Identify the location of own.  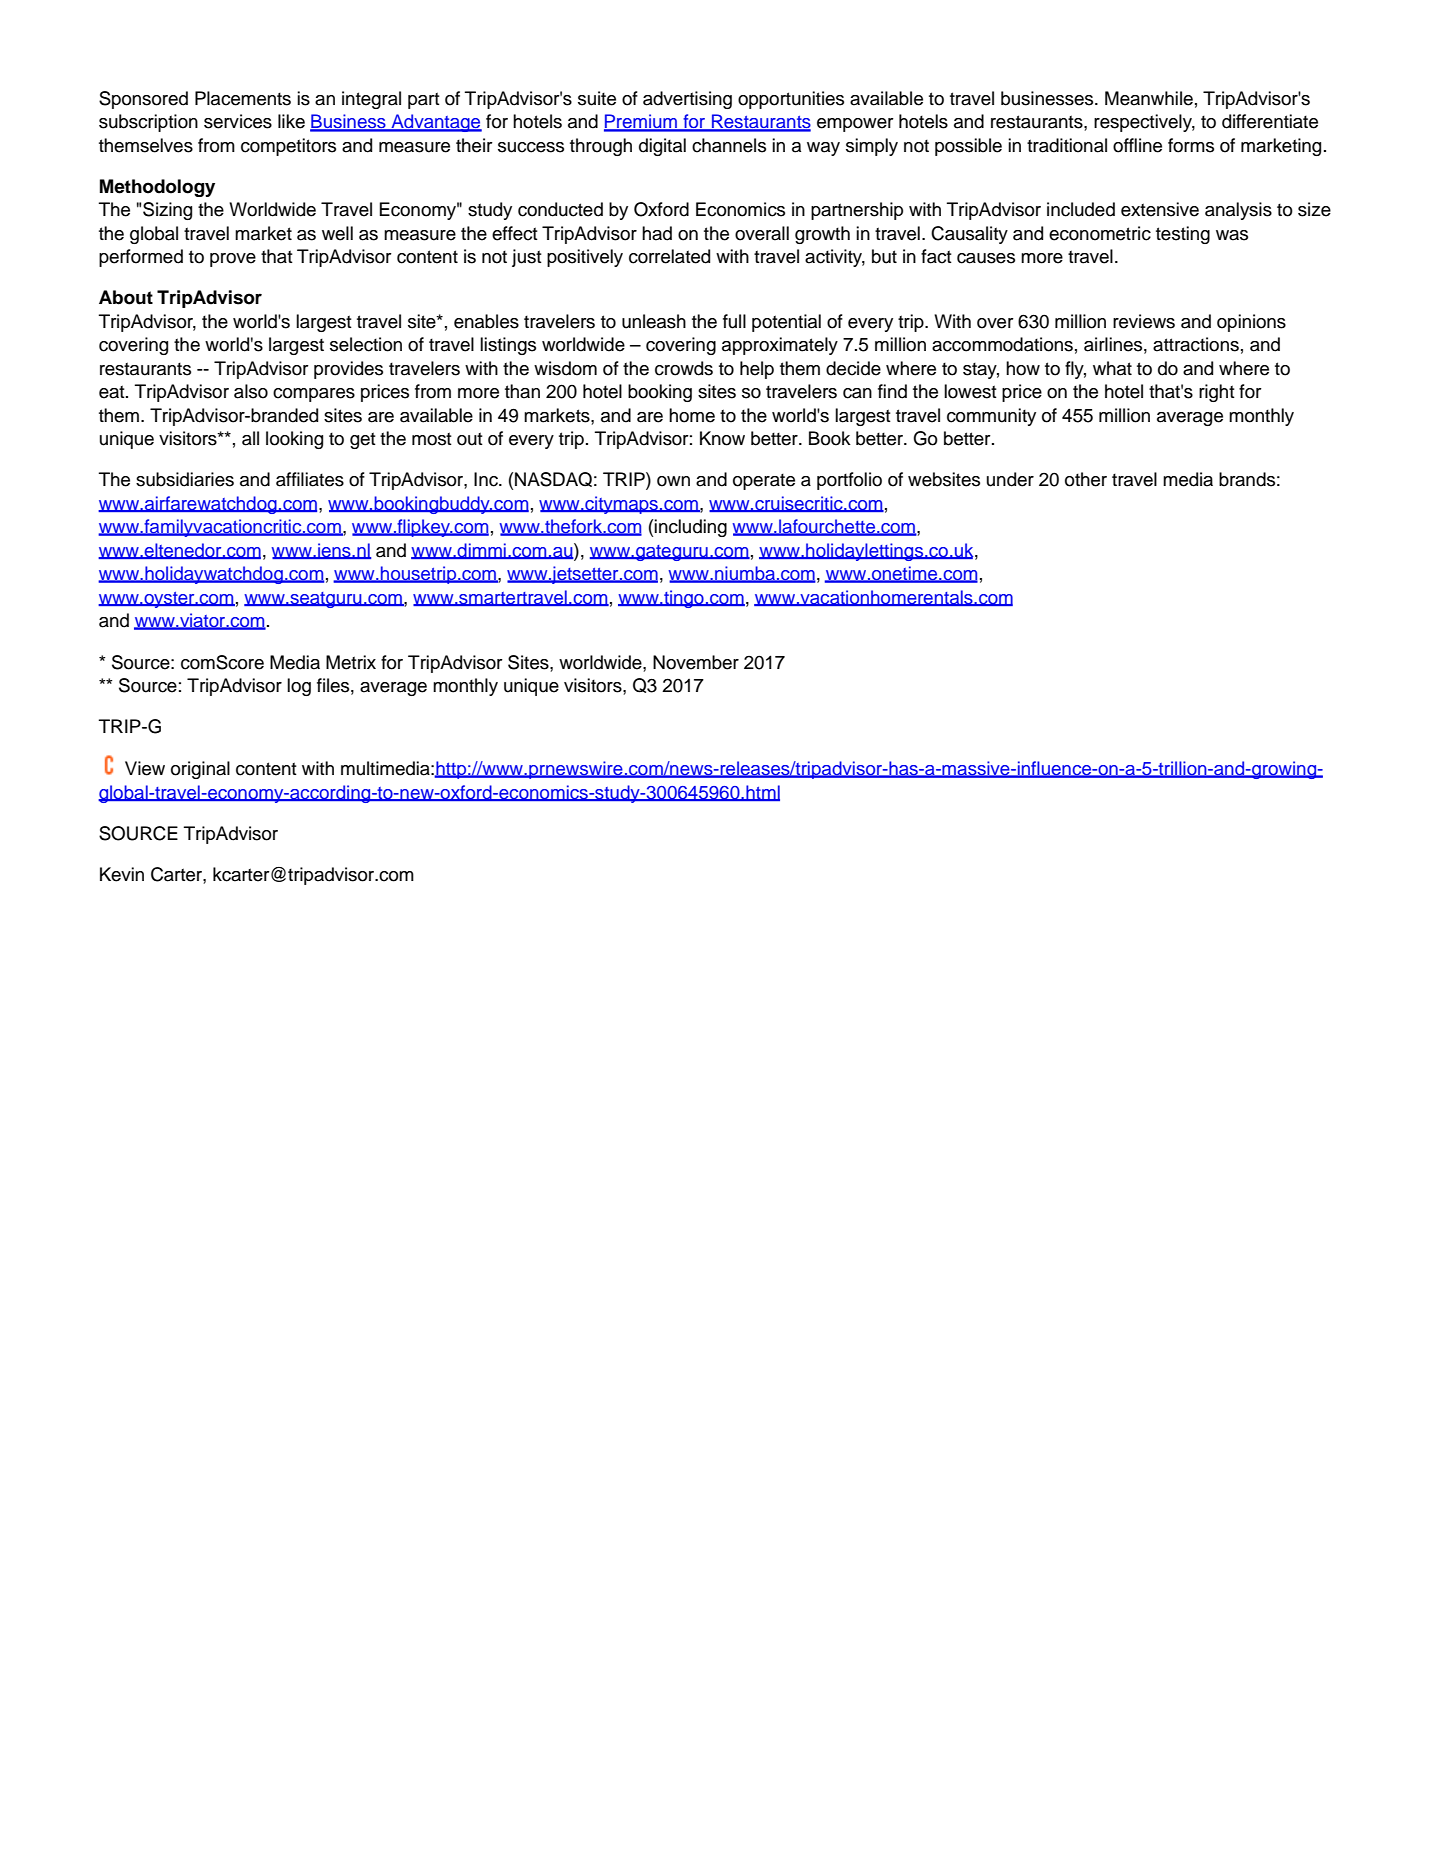
(673, 481).
